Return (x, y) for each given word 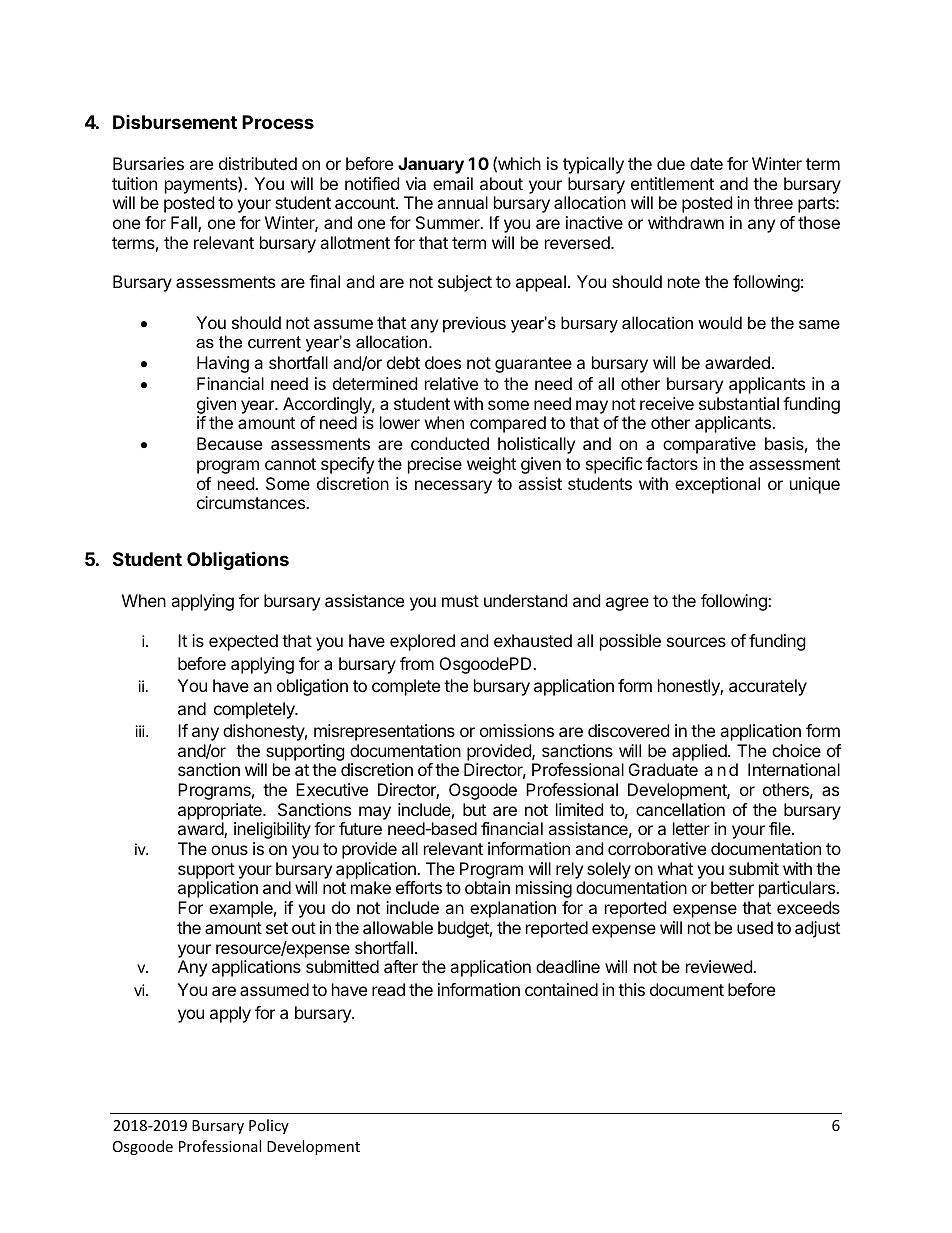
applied (700, 752)
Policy (269, 1126)
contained (561, 989)
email (453, 183)
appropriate (221, 811)
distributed (258, 163)
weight (491, 465)
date (706, 163)
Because (229, 443)
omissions (517, 730)
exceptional (717, 485)
